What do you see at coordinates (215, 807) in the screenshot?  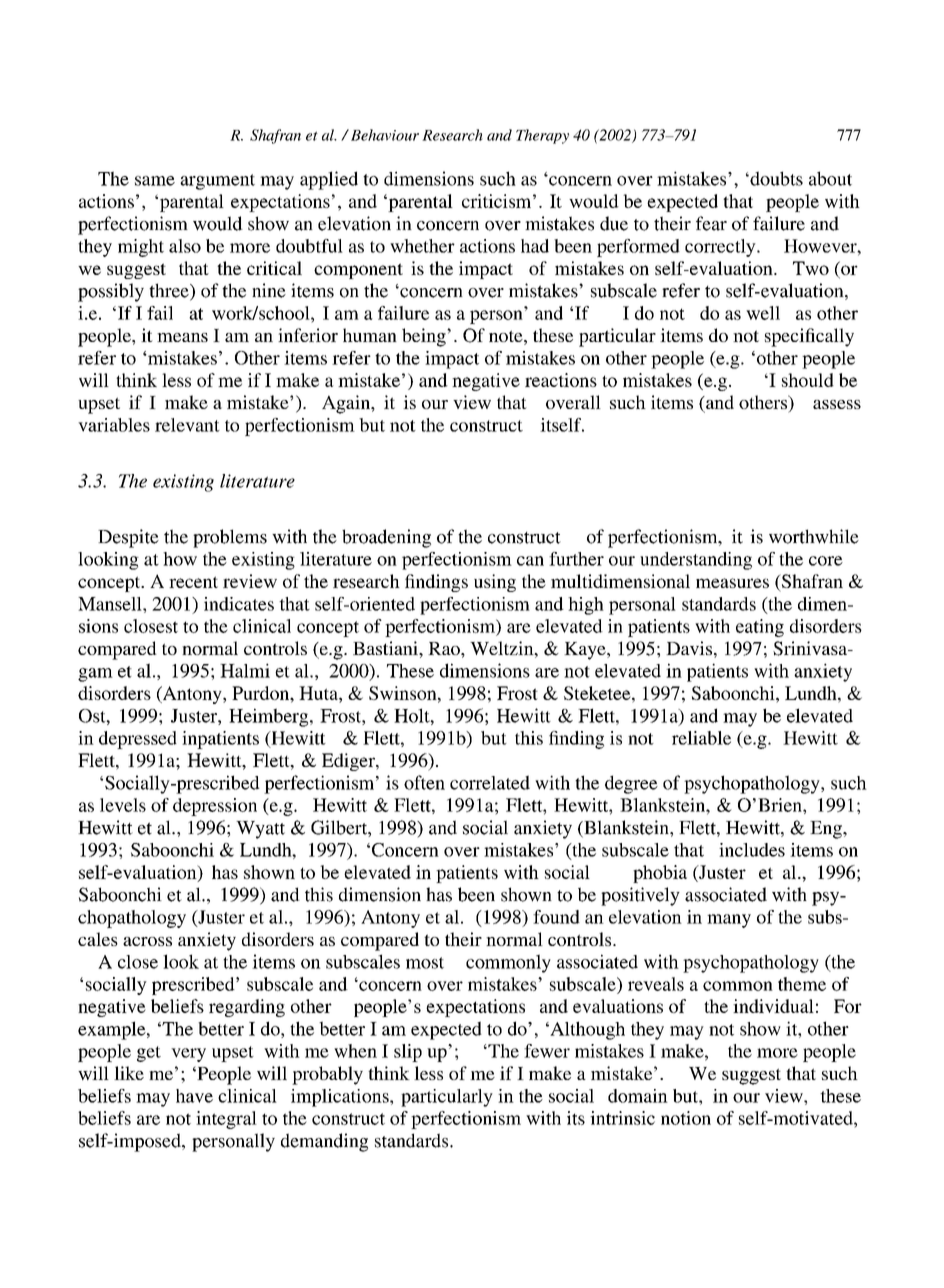 I see `depression` at bounding box center [215, 807].
